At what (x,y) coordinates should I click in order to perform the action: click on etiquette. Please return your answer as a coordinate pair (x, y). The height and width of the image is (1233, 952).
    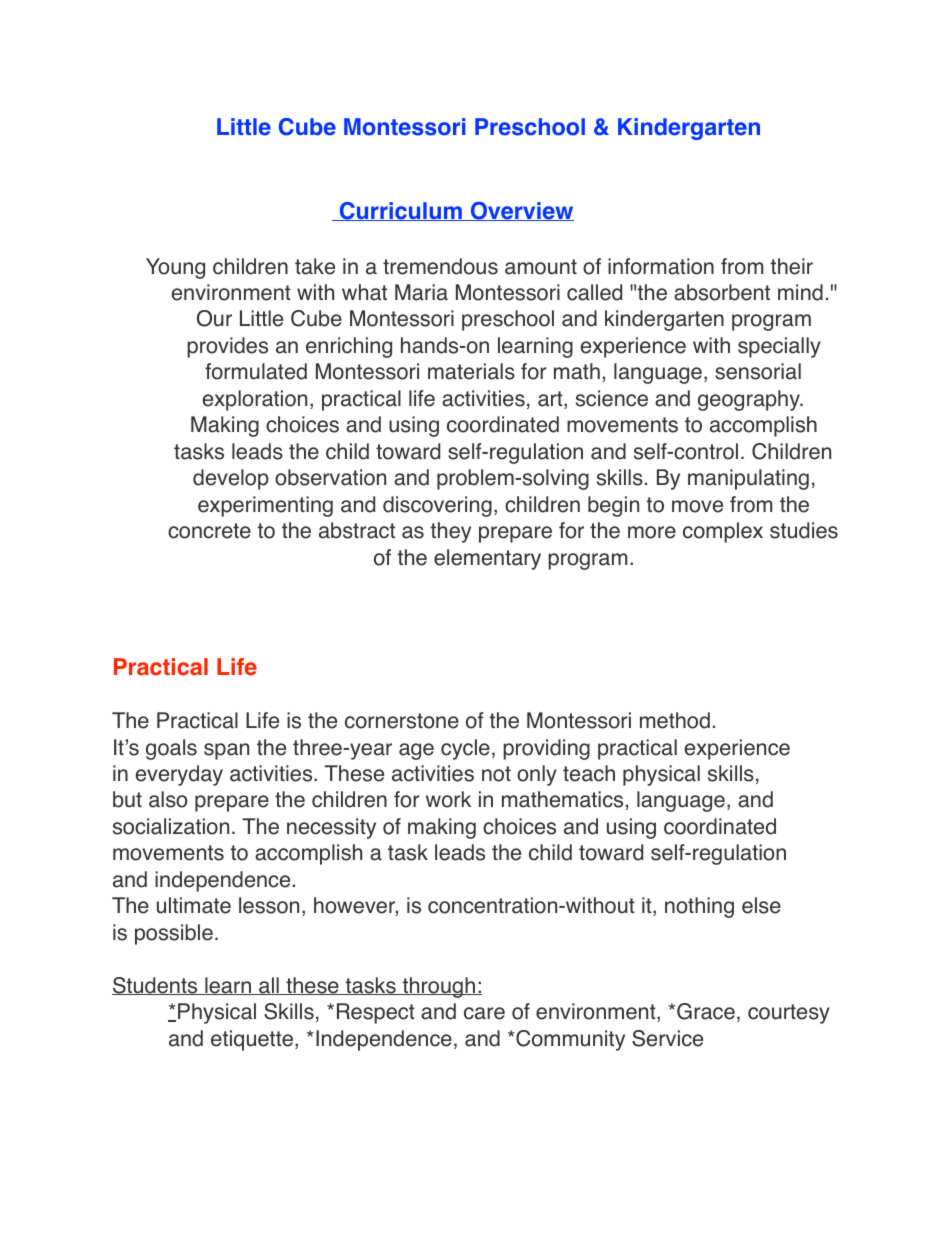
    Looking at the image, I should click on (252, 1040).
